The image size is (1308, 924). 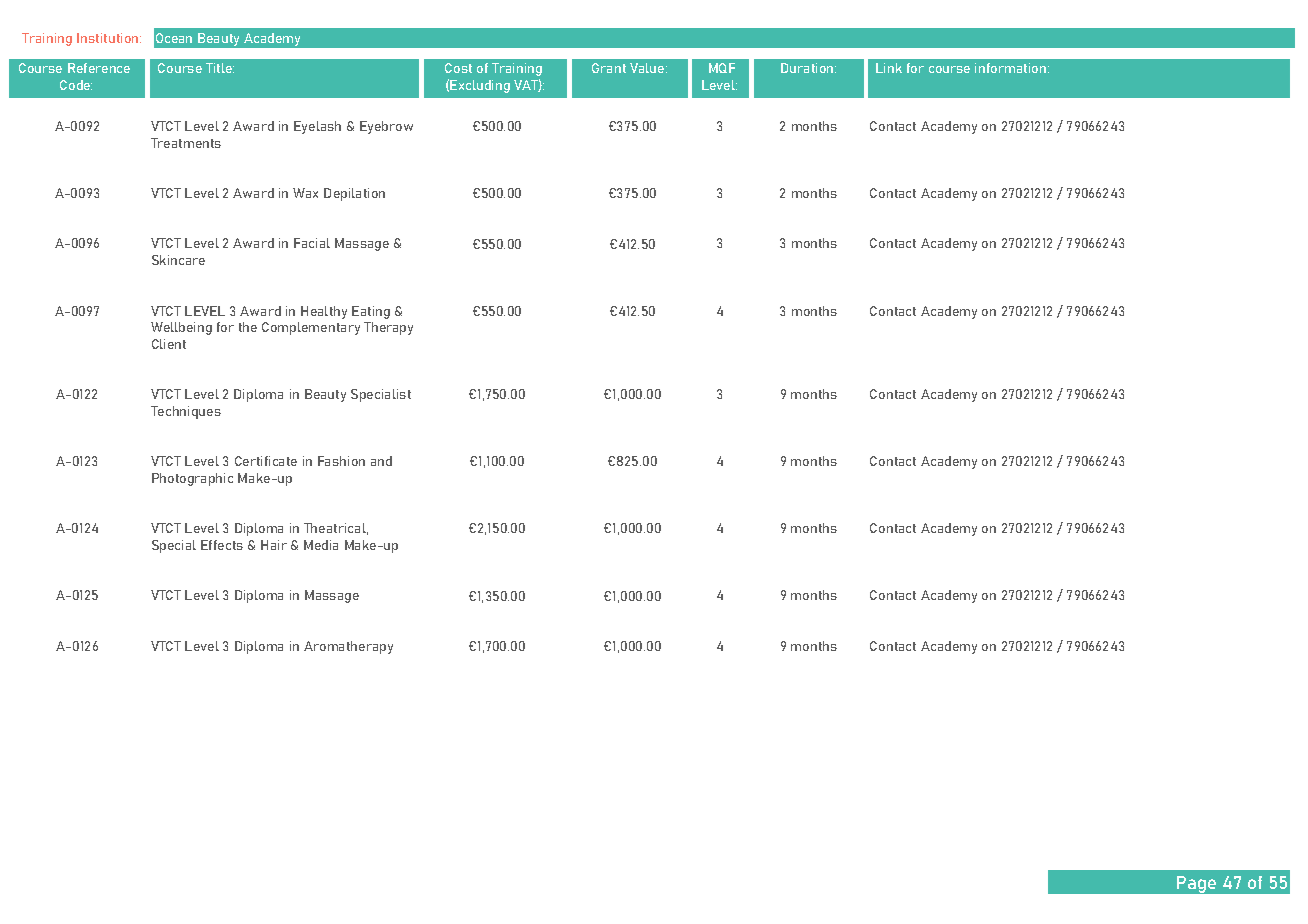 I want to click on Fashion, so click(x=341, y=461).
